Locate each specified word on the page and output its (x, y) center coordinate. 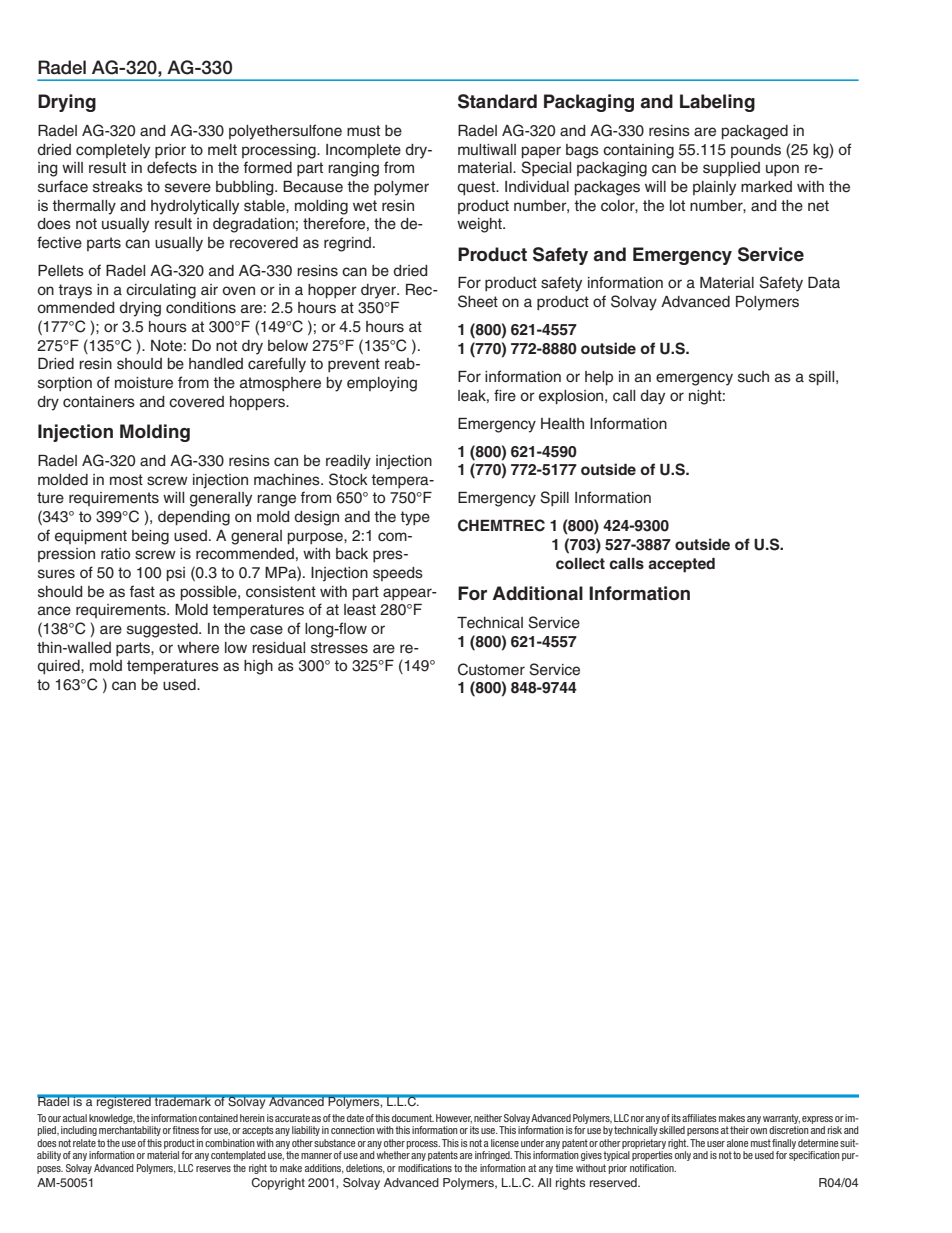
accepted (681, 565)
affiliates (699, 1118)
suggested (163, 630)
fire (505, 395)
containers (99, 402)
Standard (497, 101)
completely (113, 151)
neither (488, 1118)
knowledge (112, 1119)
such (753, 377)
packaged (755, 132)
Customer (491, 669)
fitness (185, 1130)
